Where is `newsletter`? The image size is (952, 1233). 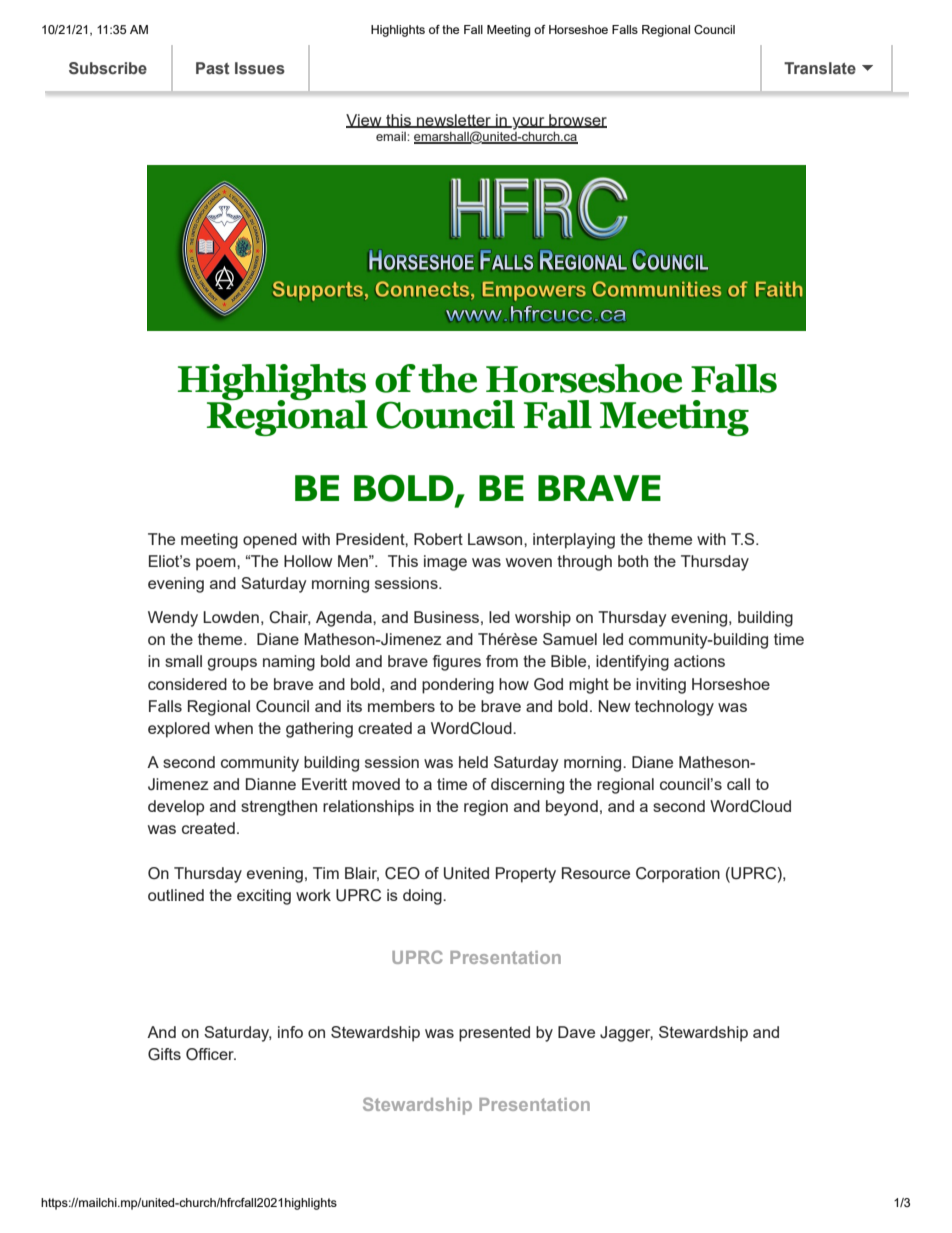
newsletter is located at coordinates (454, 121).
